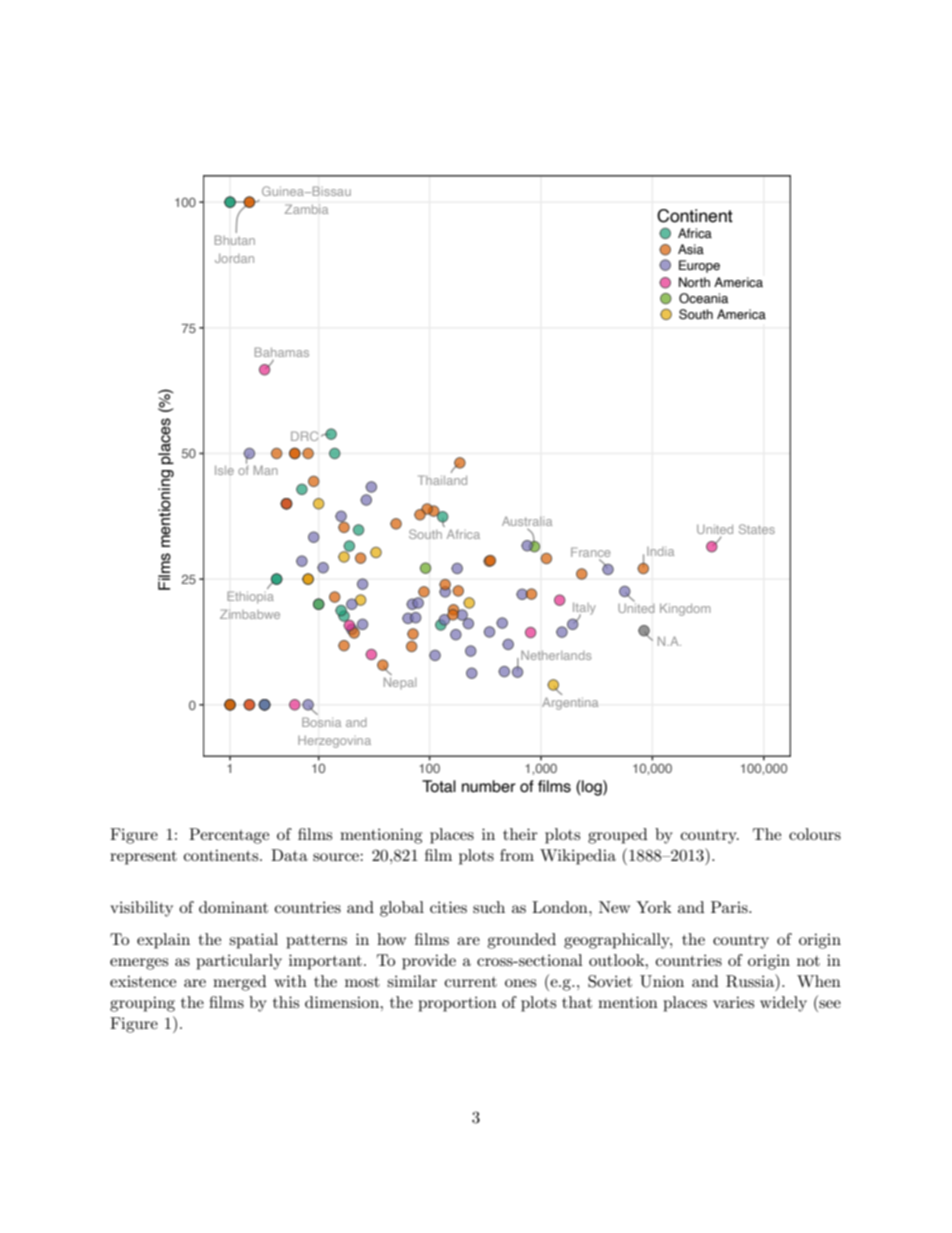 The width and height of the screenshot is (952, 1233). What do you see at coordinates (239, 983) in the screenshot?
I see `merged` at bounding box center [239, 983].
